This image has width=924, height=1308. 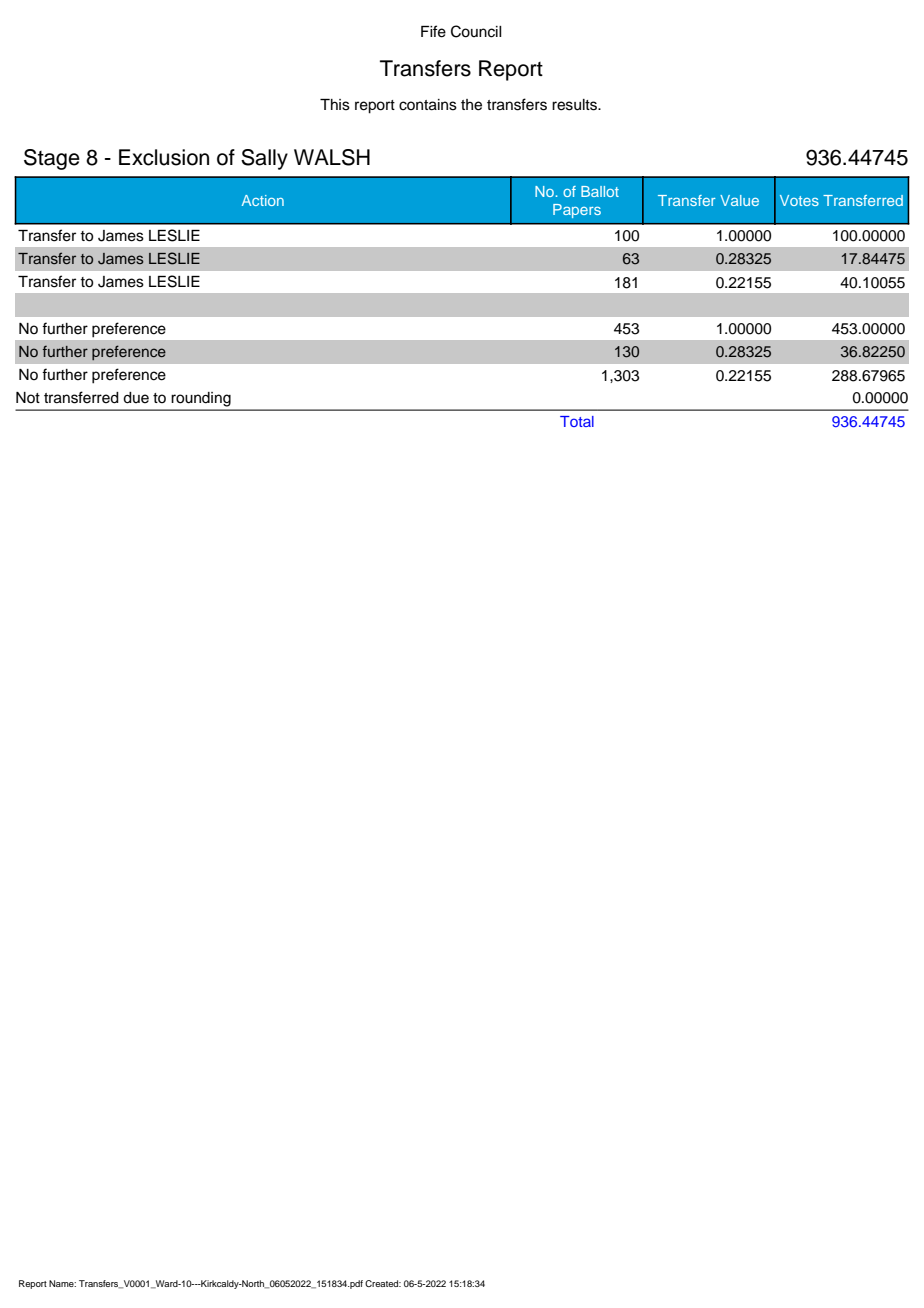 I want to click on Exclusion, so click(x=164, y=157).
